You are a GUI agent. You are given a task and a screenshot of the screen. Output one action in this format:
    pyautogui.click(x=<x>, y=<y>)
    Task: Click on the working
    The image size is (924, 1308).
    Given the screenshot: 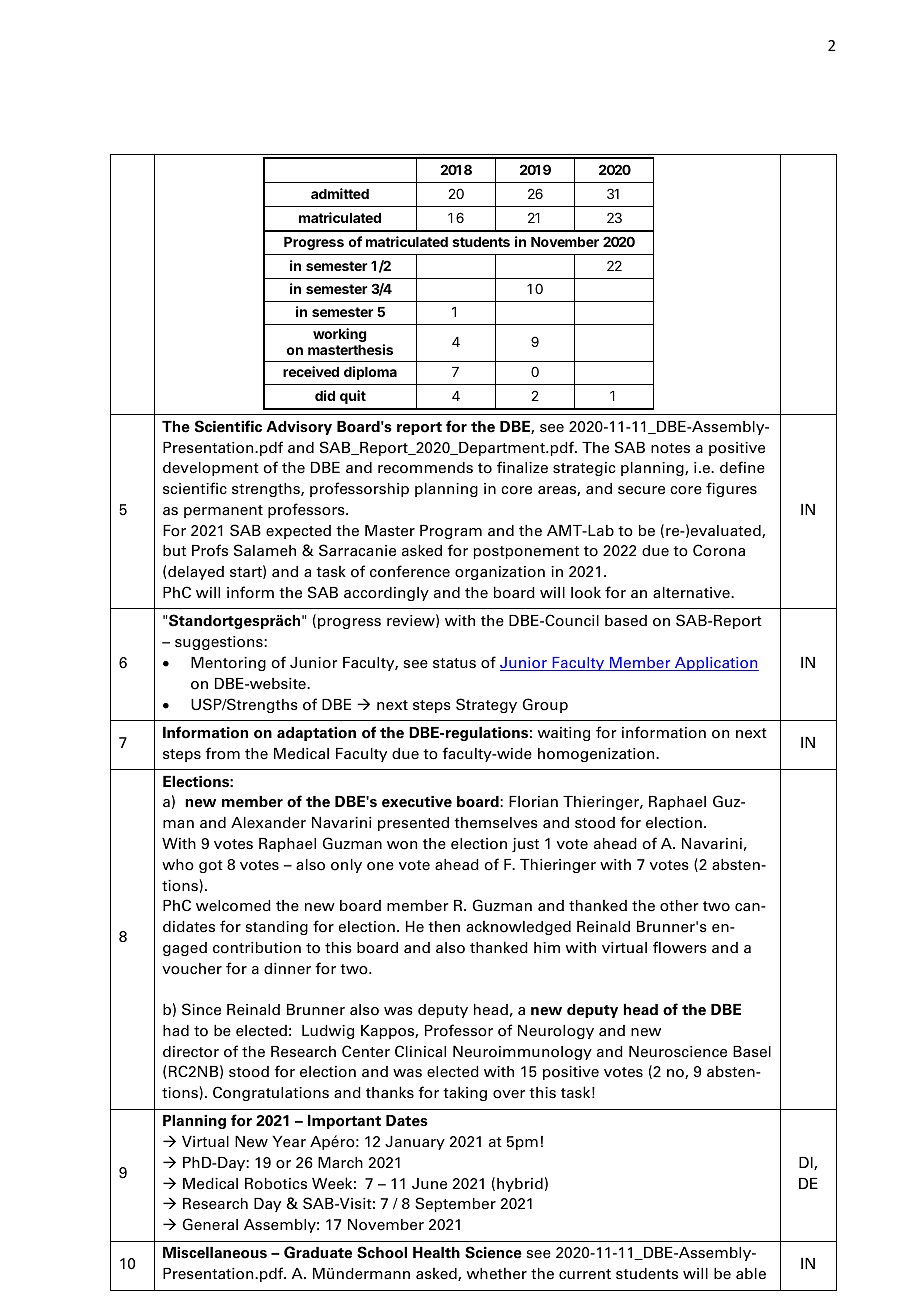 What is the action you would take?
    pyautogui.click(x=340, y=335)
